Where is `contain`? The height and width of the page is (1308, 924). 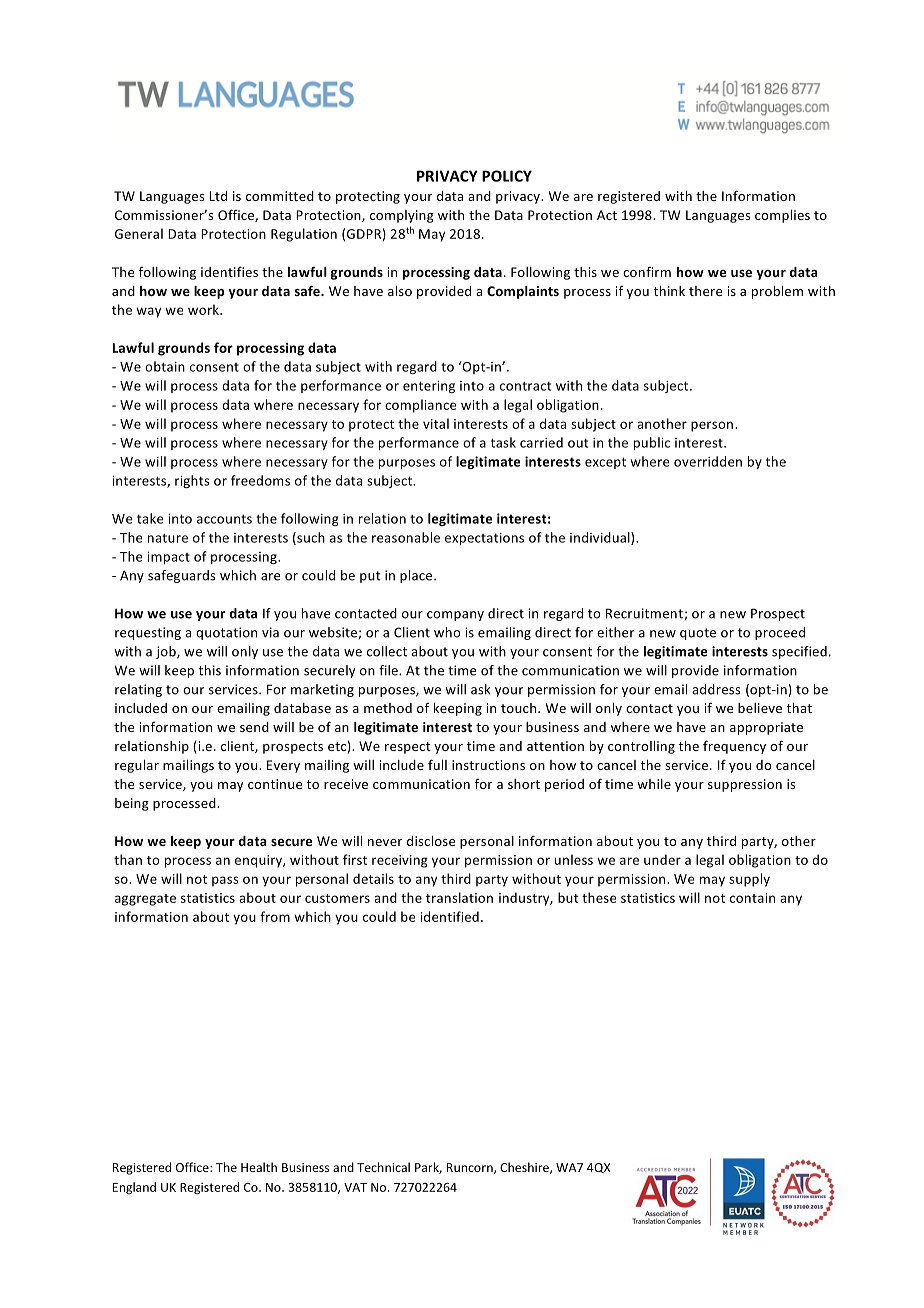
contain is located at coordinates (752, 898).
